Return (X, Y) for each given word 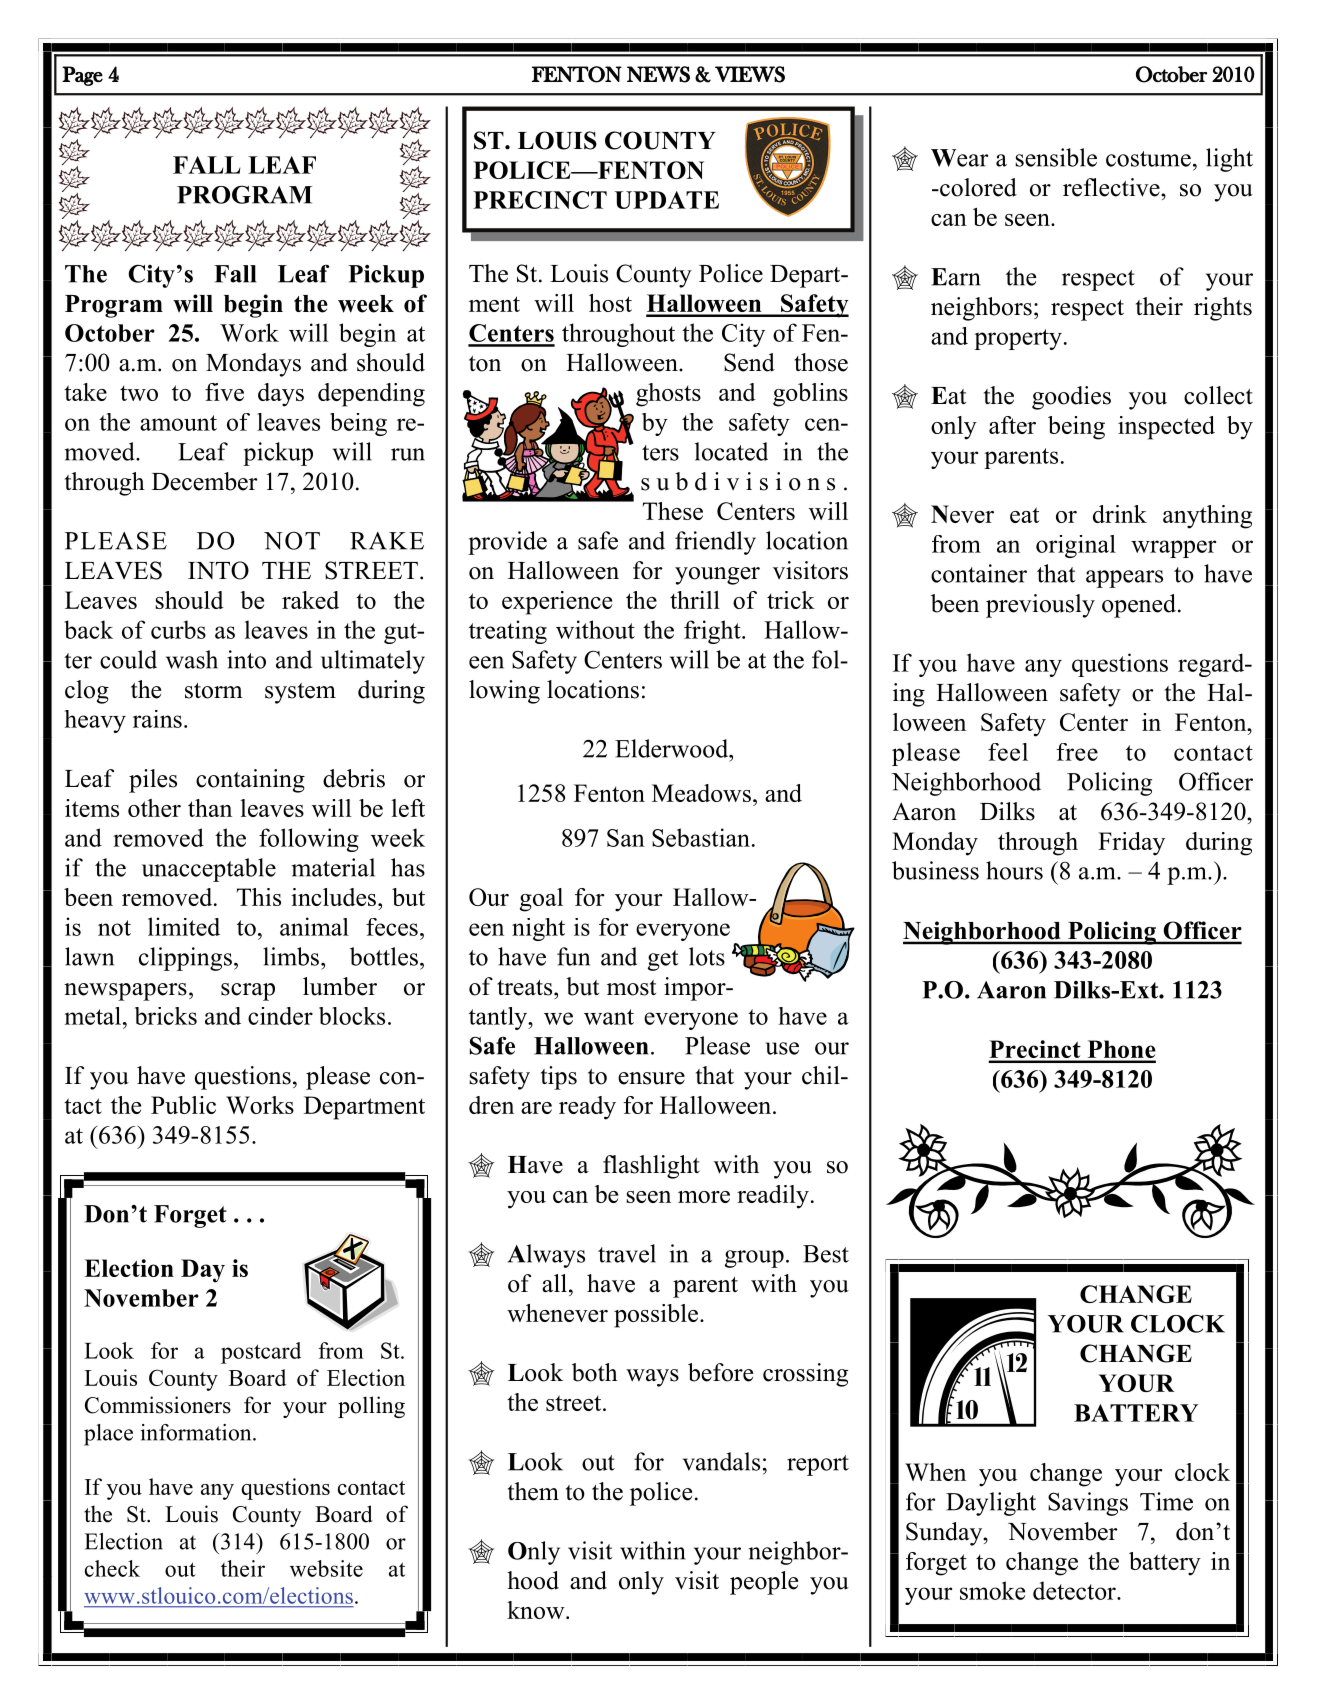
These (673, 511)
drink (1120, 514)
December (205, 481)
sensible (1056, 157)
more (704, 1197)
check (112, 1568)
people (764, 1583)
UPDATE (667, 200)
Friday (1131, 844)
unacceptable (209, 870)
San (626, 838)
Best (826, 1254)
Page (82, 76)
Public (183, 1105)
